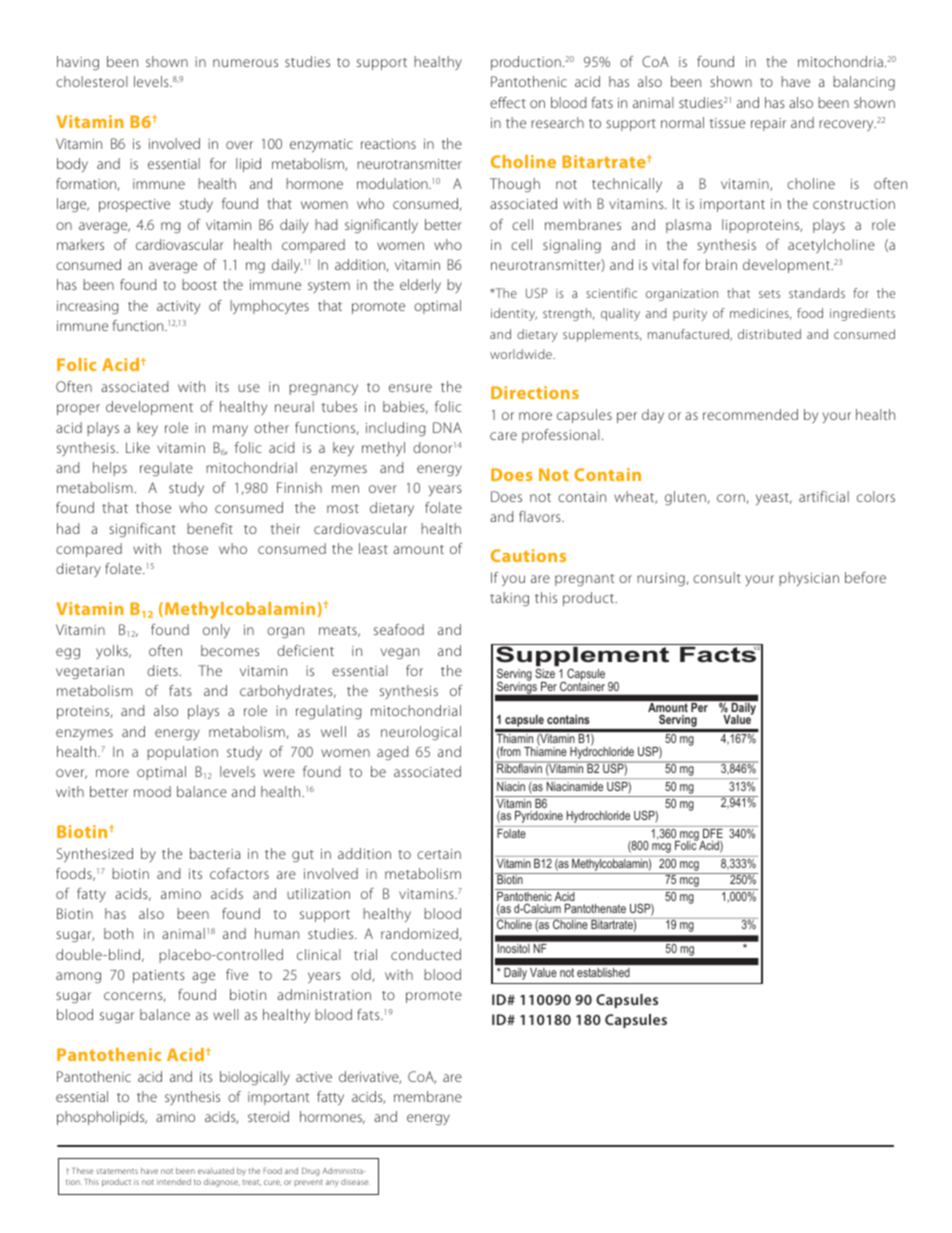 This document has height=1233, width=952. I want to click on Like, so click(138, 447).
